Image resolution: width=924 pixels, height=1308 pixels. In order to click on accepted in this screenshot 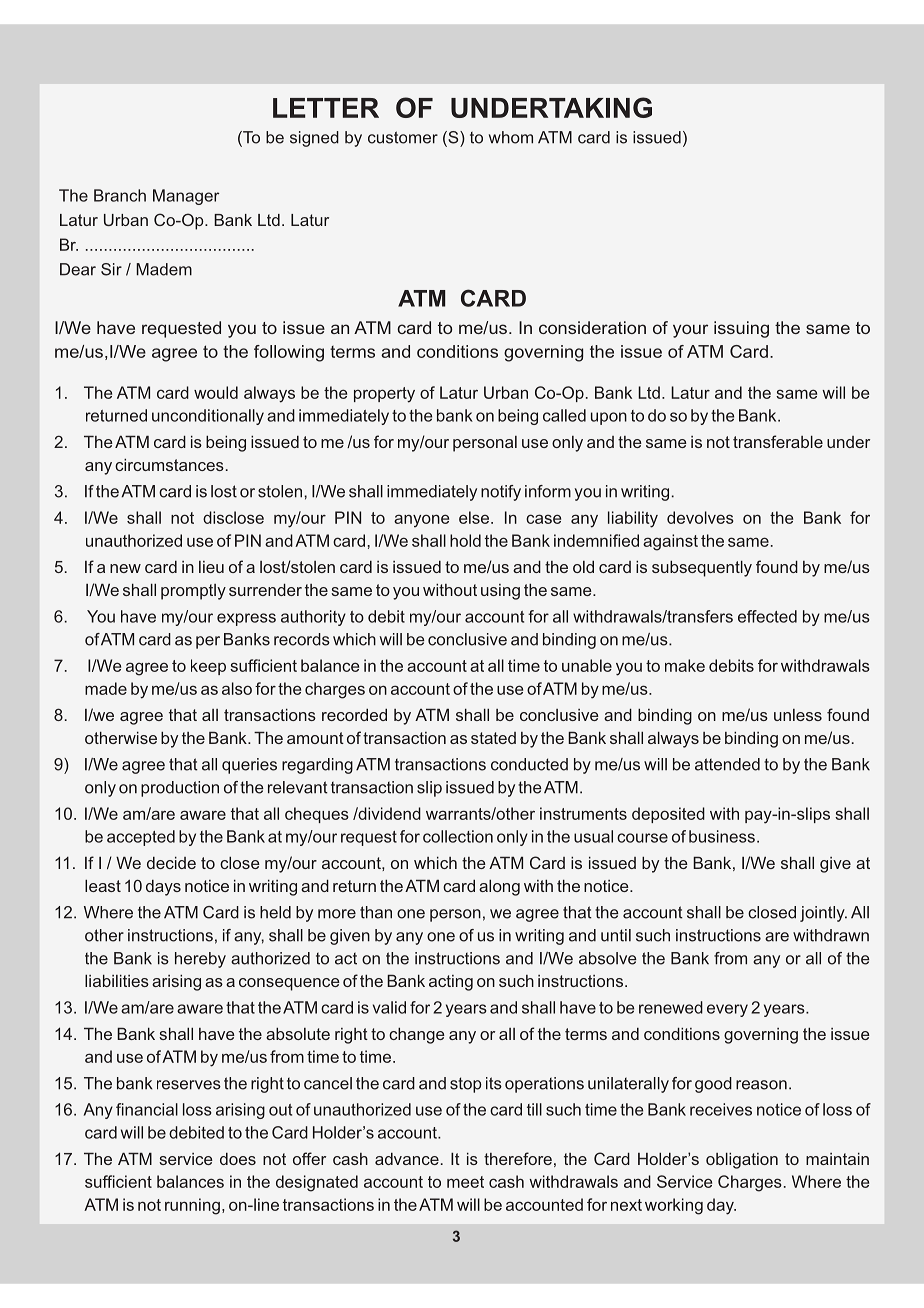, I will do `click(141, 838)`.
